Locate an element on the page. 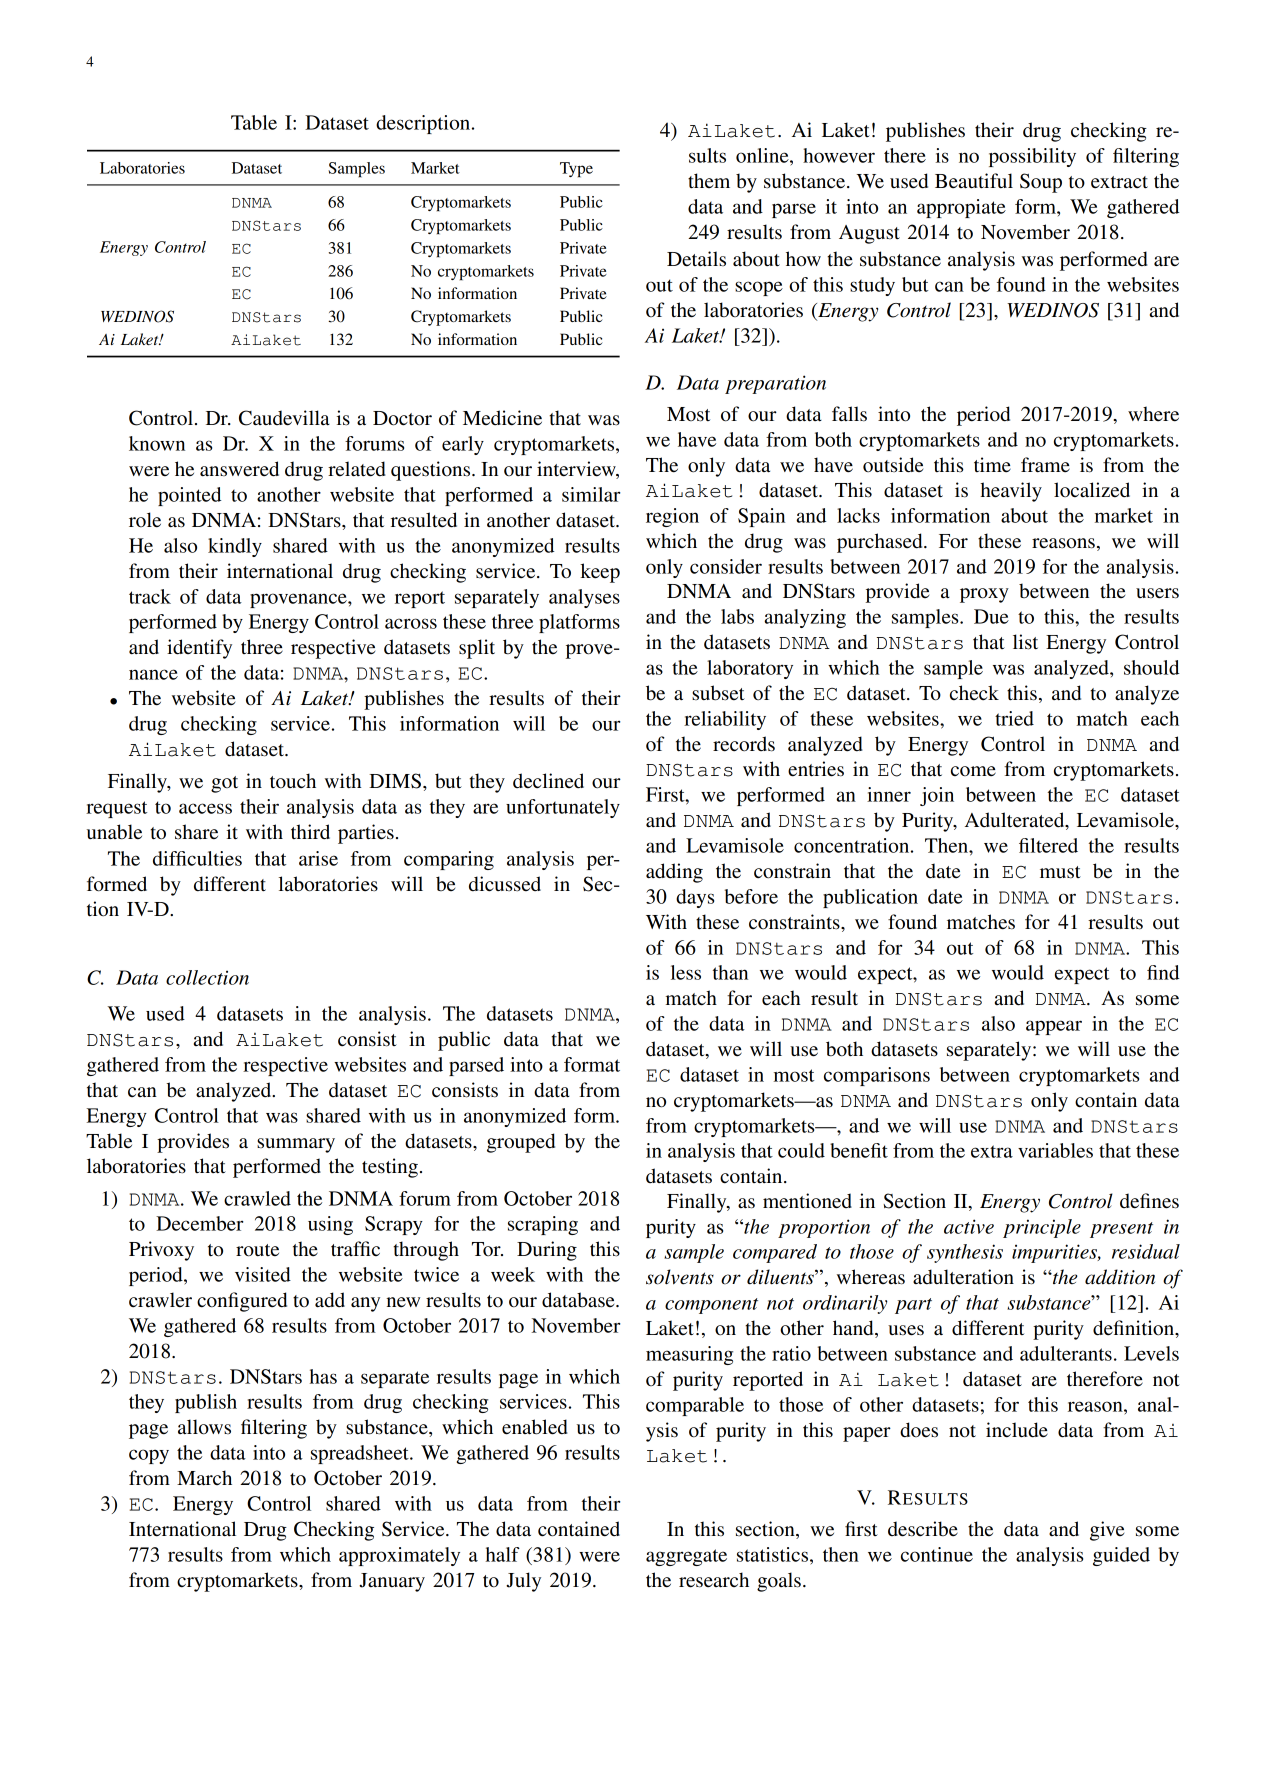  Soup is located at coordinates (1041, 183).
